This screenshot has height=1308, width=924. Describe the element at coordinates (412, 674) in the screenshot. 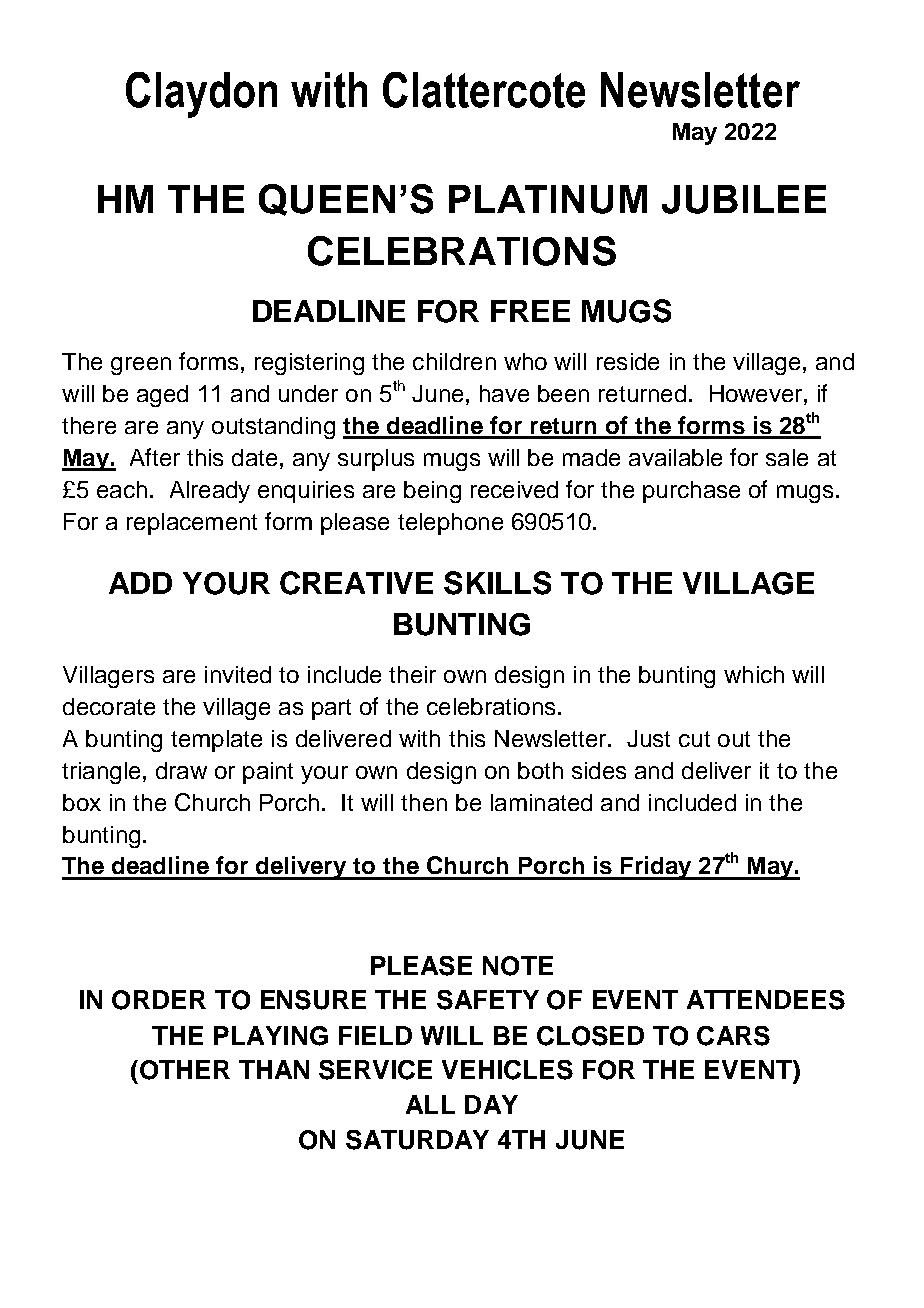

I see `their` at that location.
